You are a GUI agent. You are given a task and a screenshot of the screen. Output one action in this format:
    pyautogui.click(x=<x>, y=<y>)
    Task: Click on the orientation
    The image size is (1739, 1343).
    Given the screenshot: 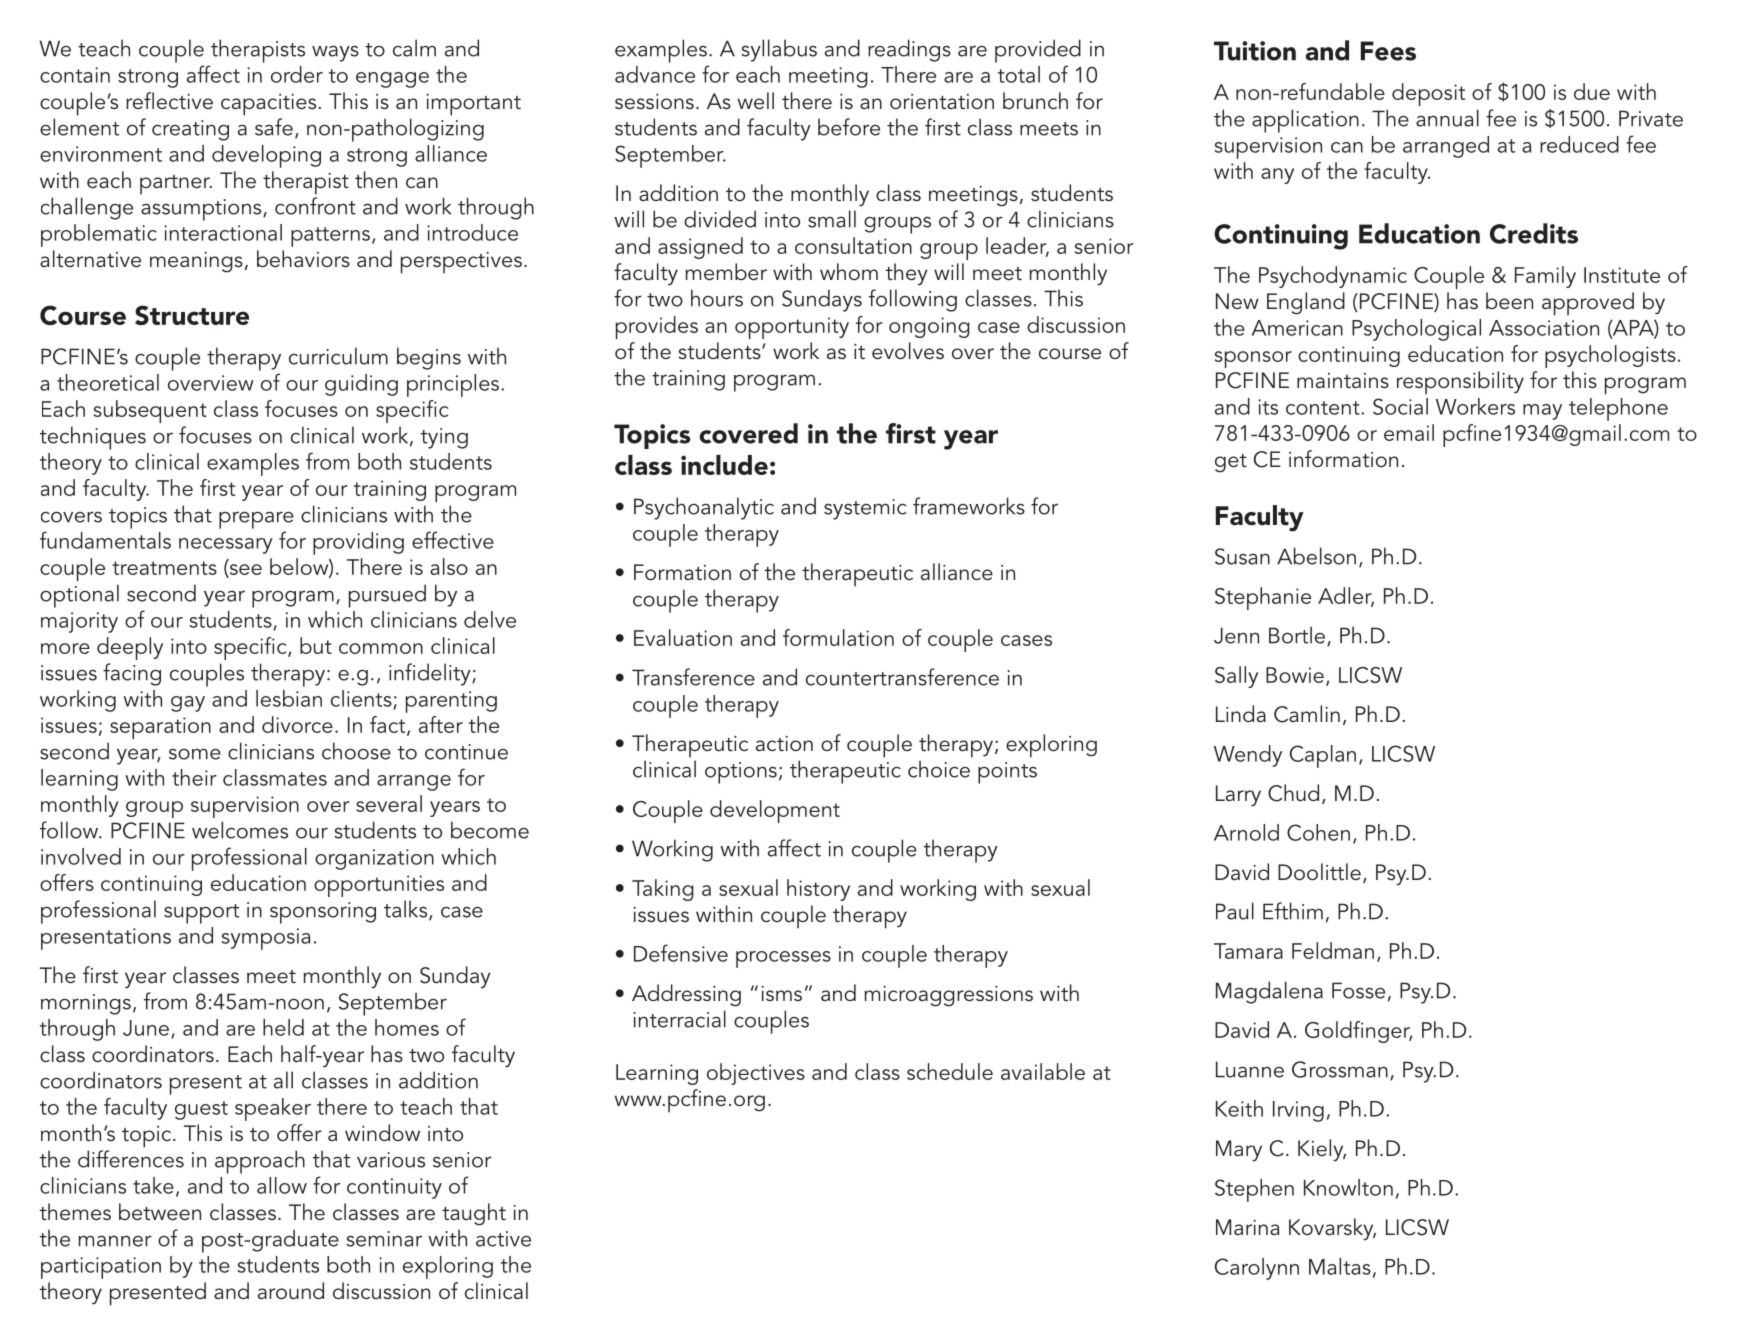 What is the action you would take?
    pyautogui.click(x=942, y=102)
